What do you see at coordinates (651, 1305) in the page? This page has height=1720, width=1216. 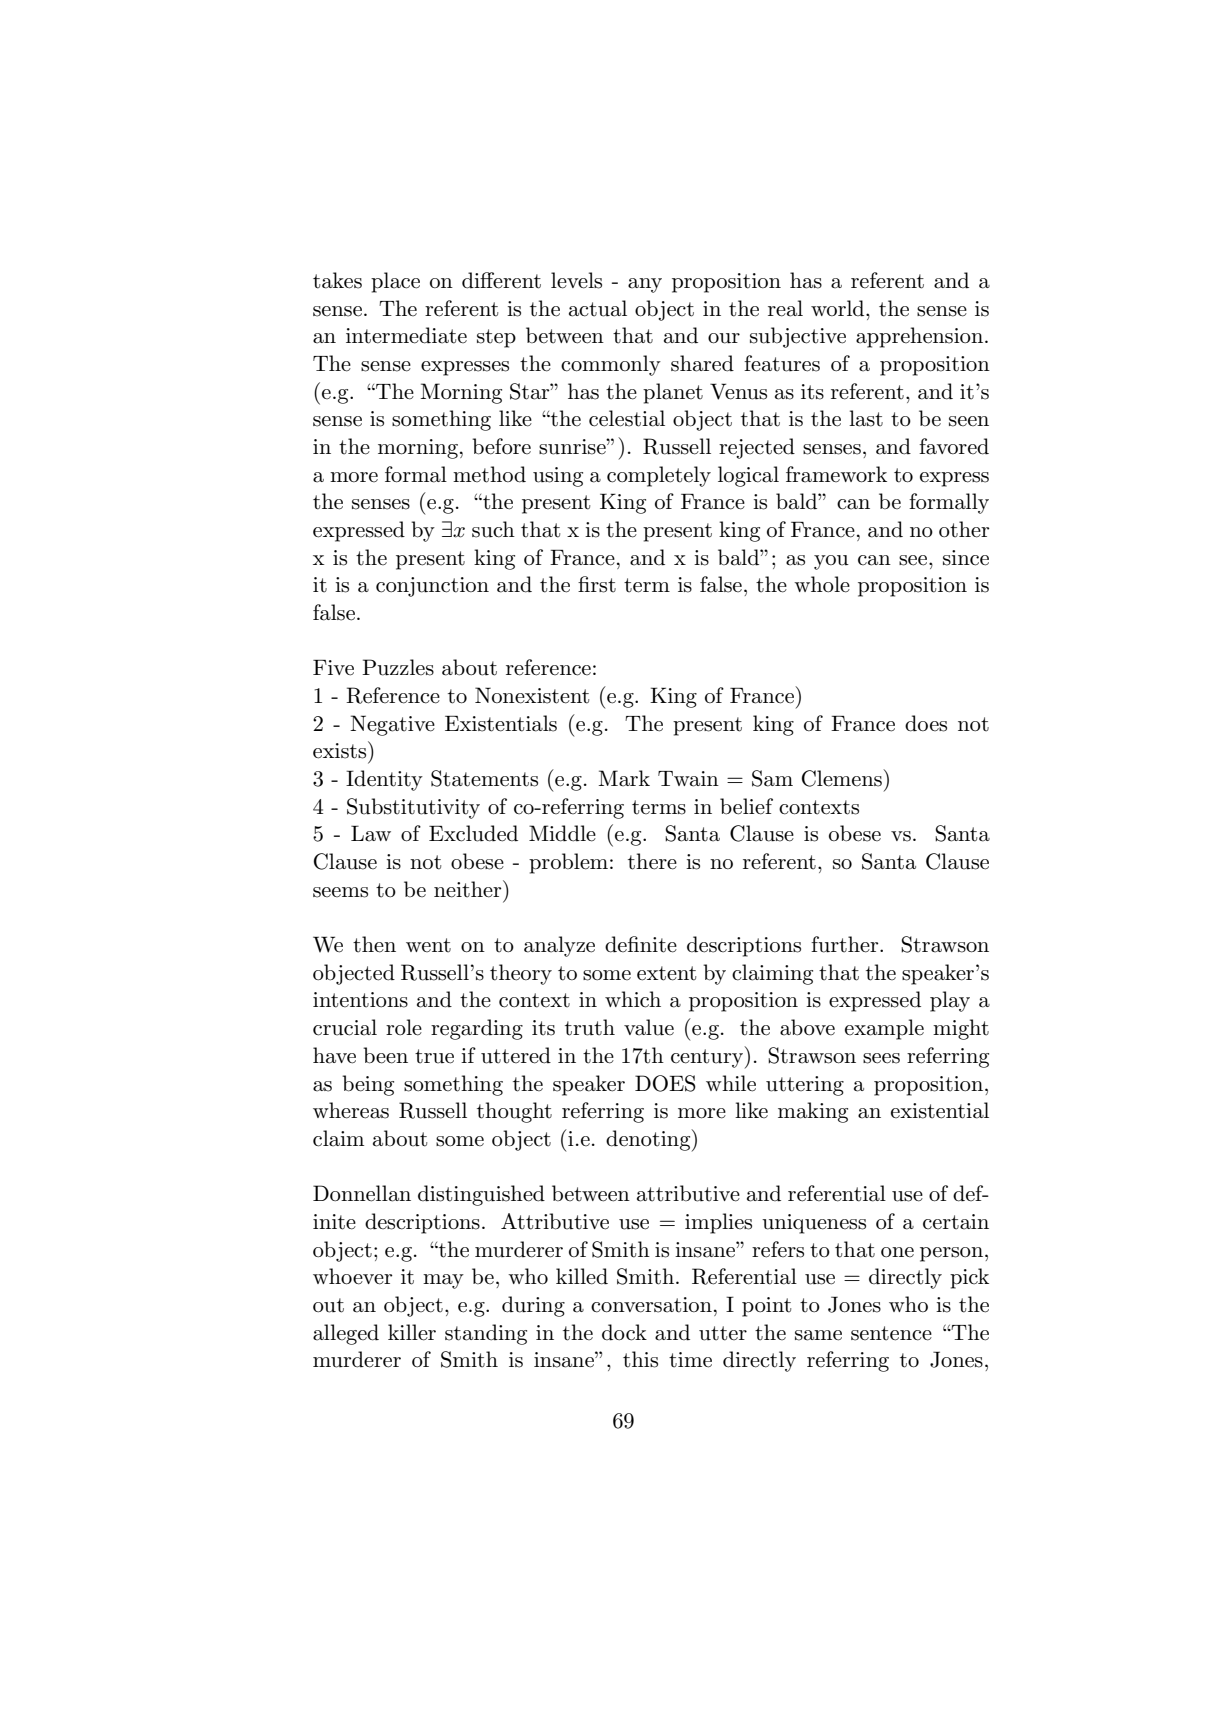 I see `conversation` at bounding box center [651, 1305].
